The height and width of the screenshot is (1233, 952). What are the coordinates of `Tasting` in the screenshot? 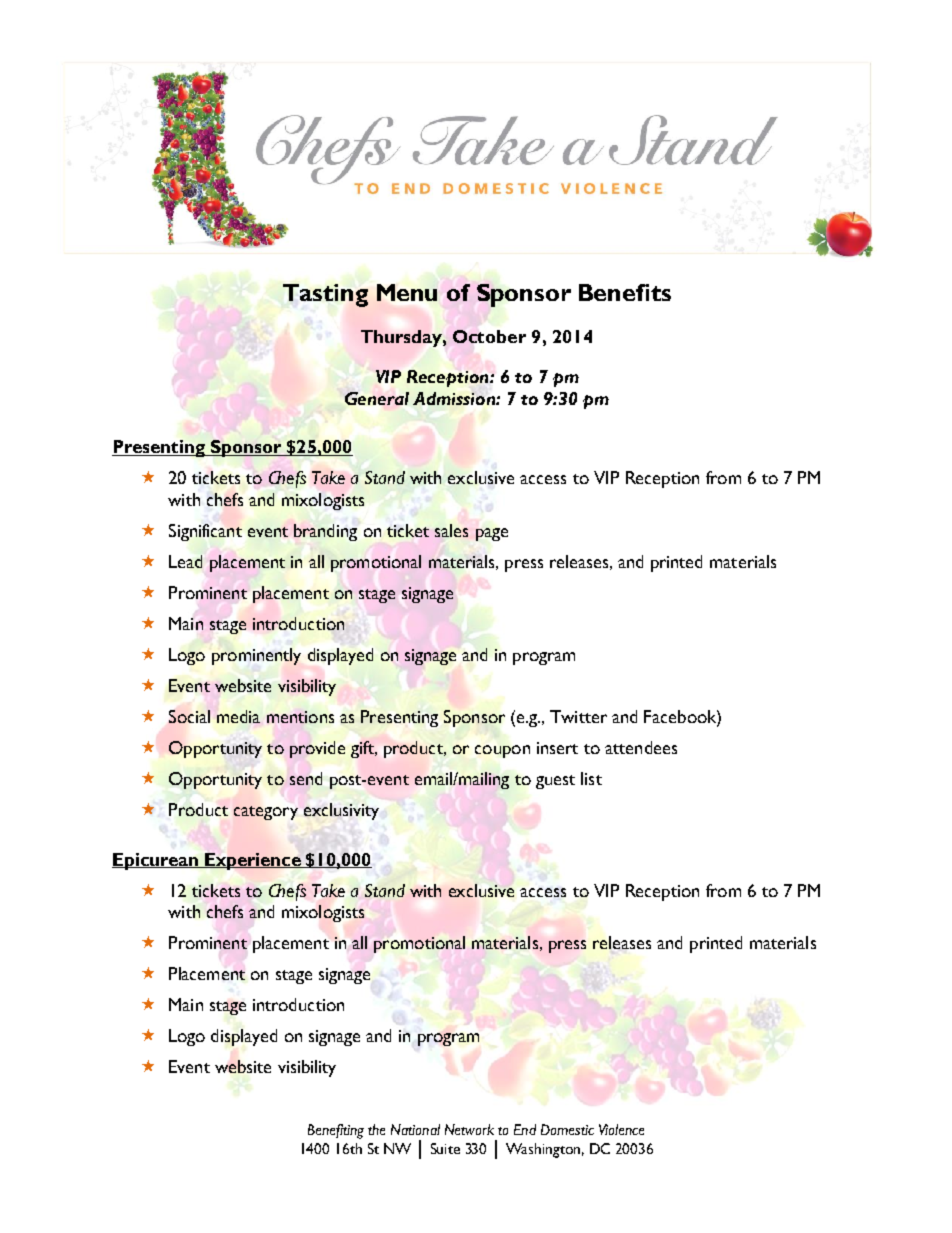 It's located at (325, 295).
